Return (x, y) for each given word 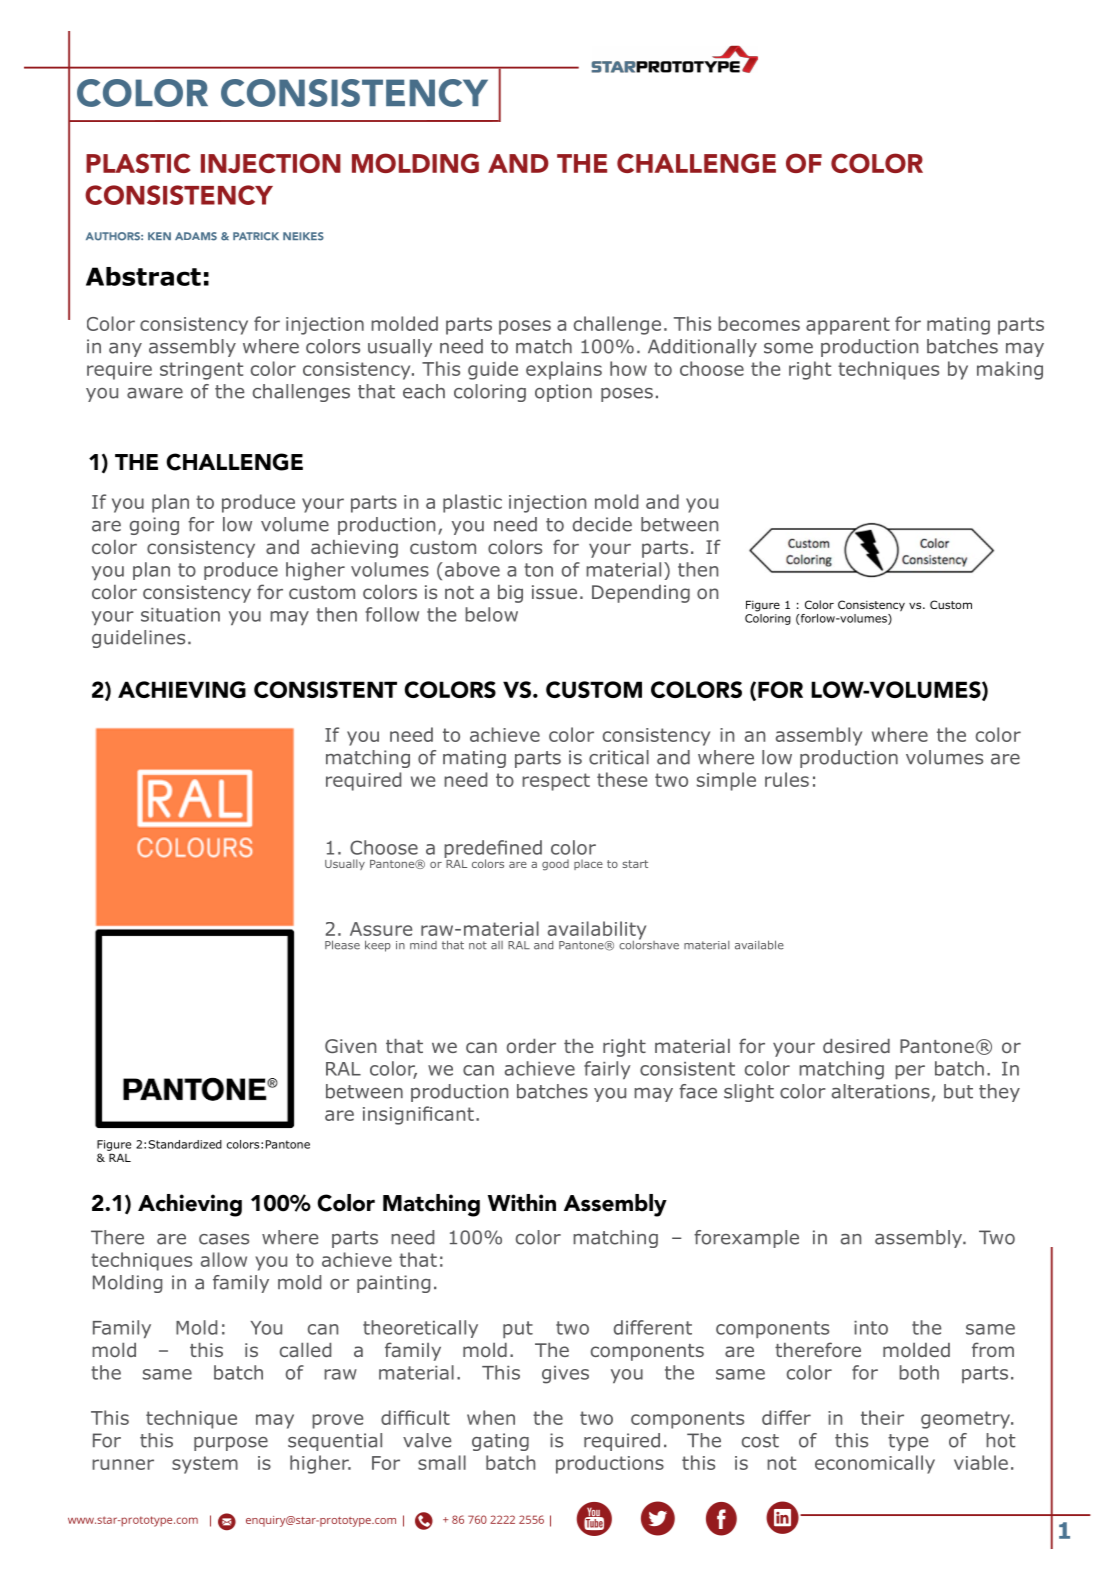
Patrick (256, 236)
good (555, 865)
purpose (231, 1444)
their (882, 1417)
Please (342, 945)
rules (787, 779)
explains (564, 370)
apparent (848, 326)
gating (500, 1442)
